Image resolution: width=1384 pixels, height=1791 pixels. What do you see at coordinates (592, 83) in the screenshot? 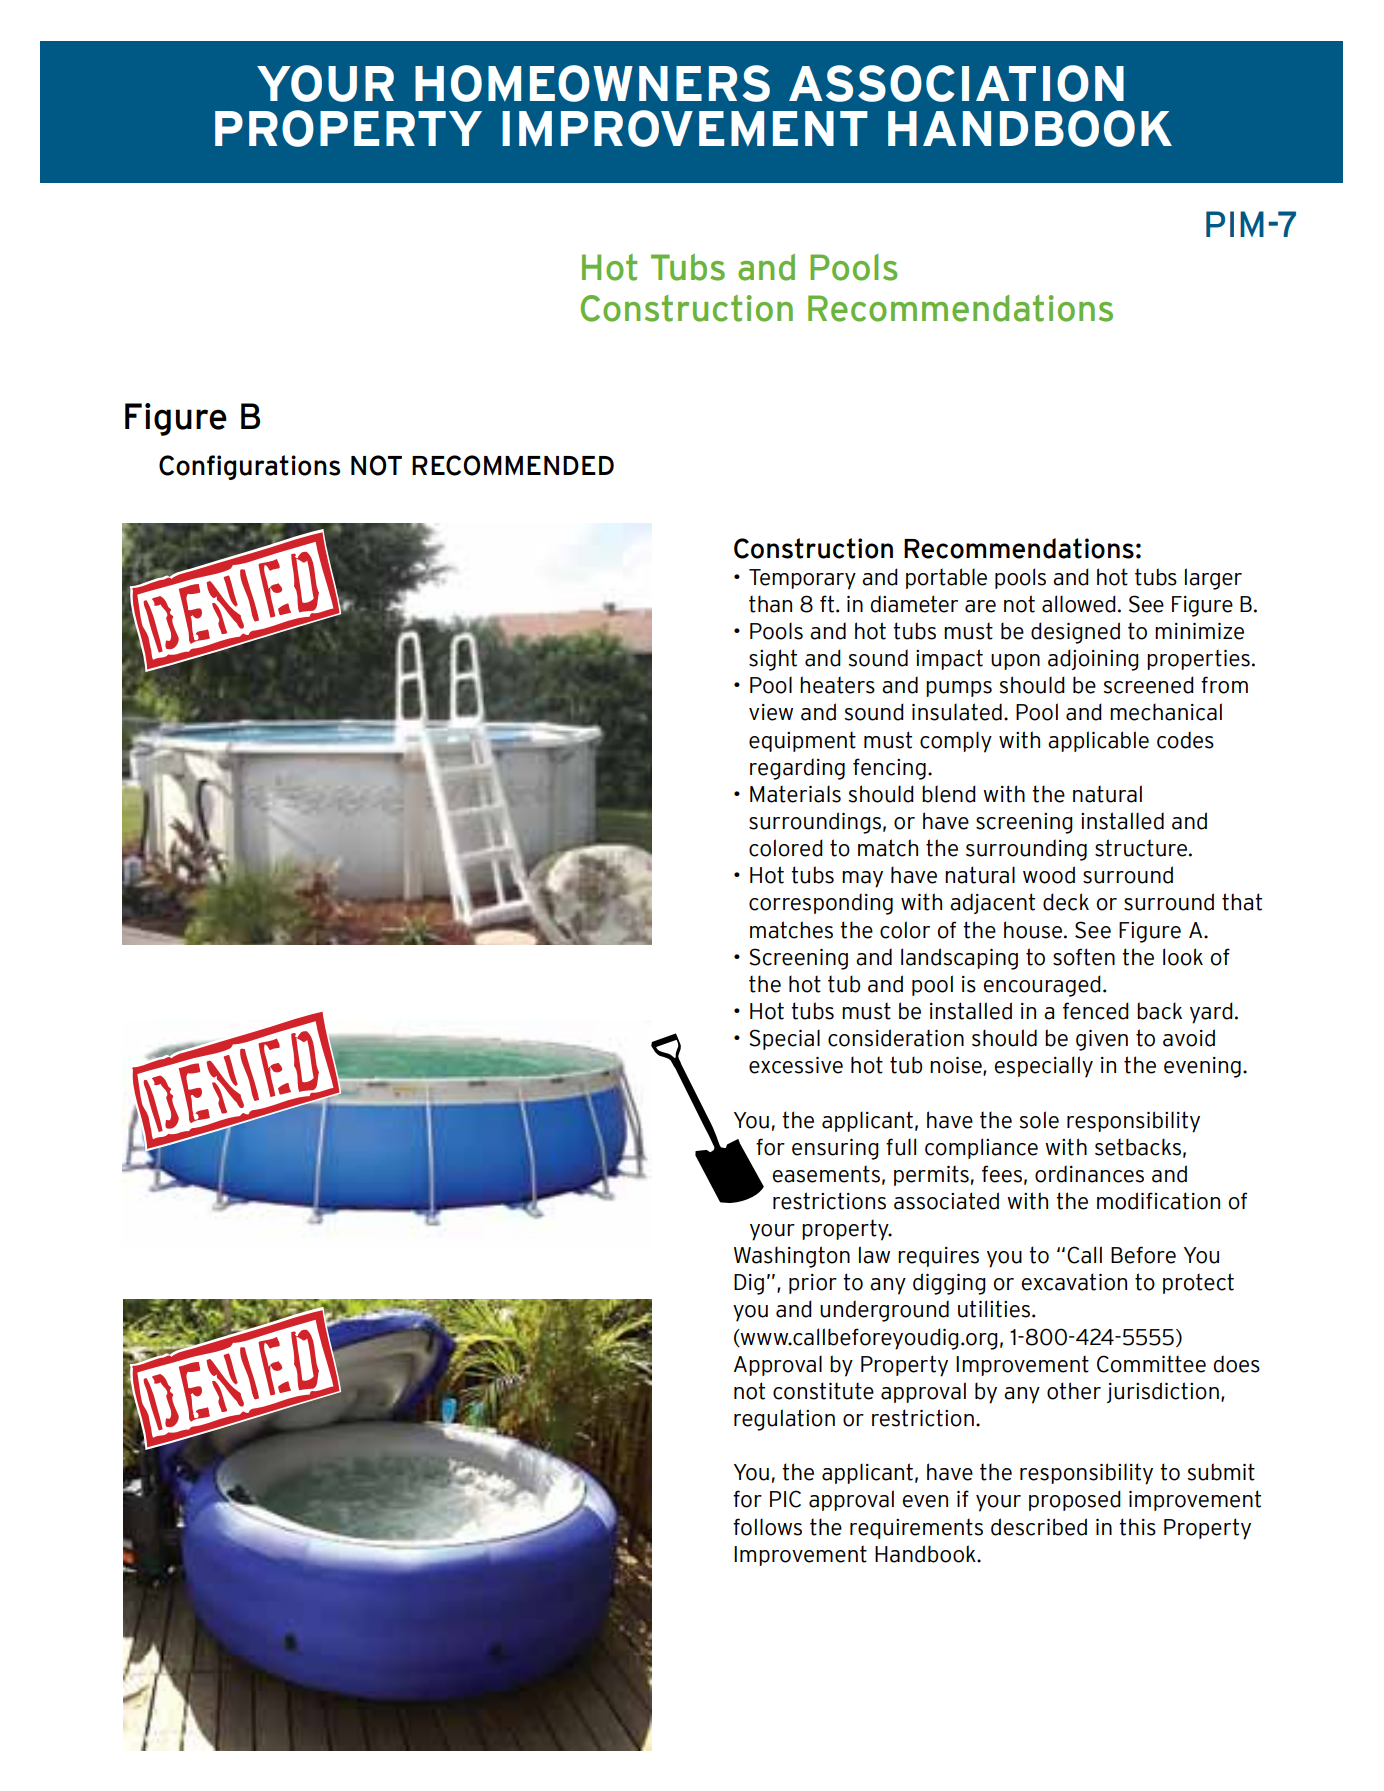
I see `homeowners` at bounding box center [592, 83].
